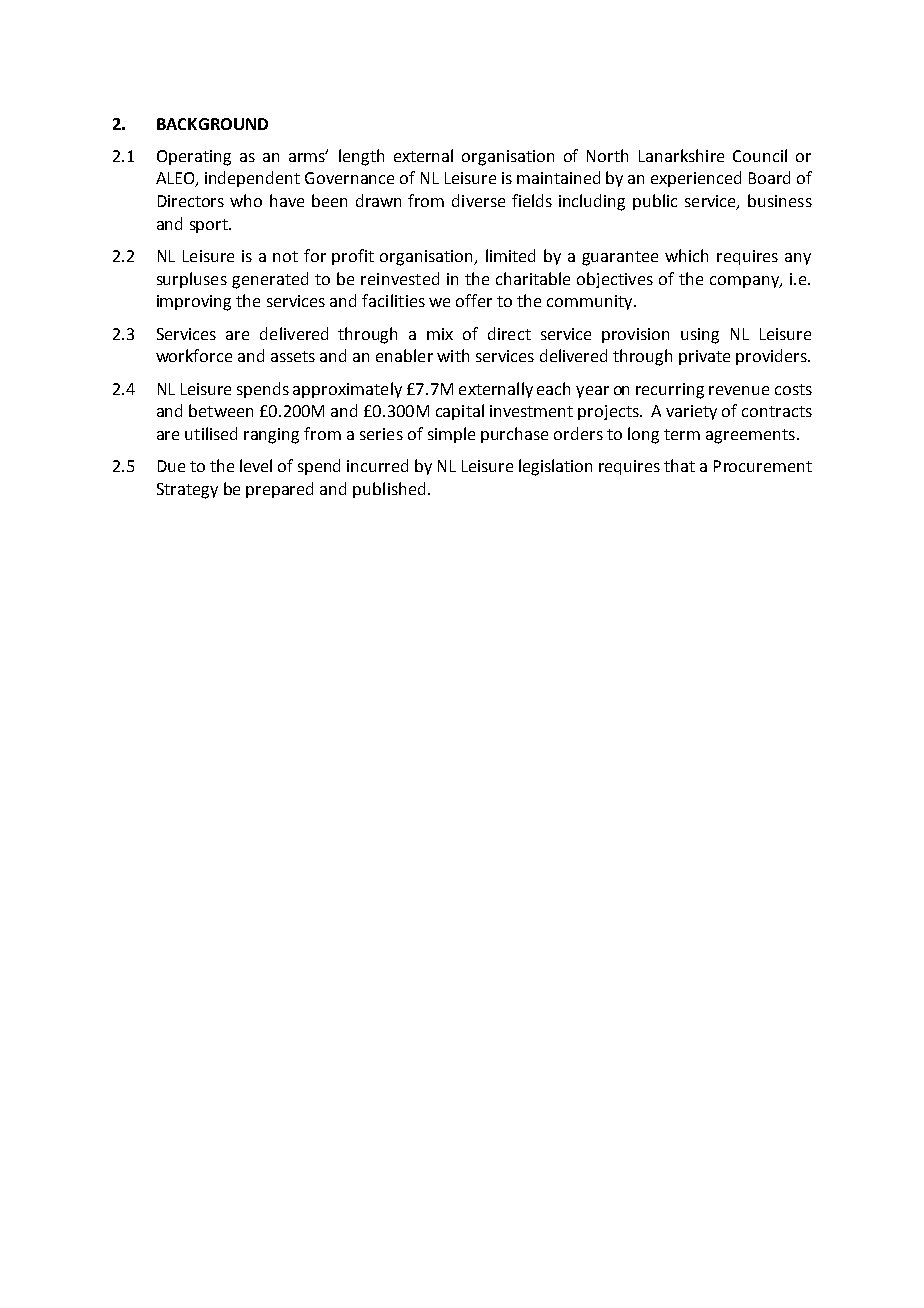 The height and width of the page is (1308, 924). What do you see at coordinates (745, 282) in the page?
I see `company` at bounding box center [745, 282].
